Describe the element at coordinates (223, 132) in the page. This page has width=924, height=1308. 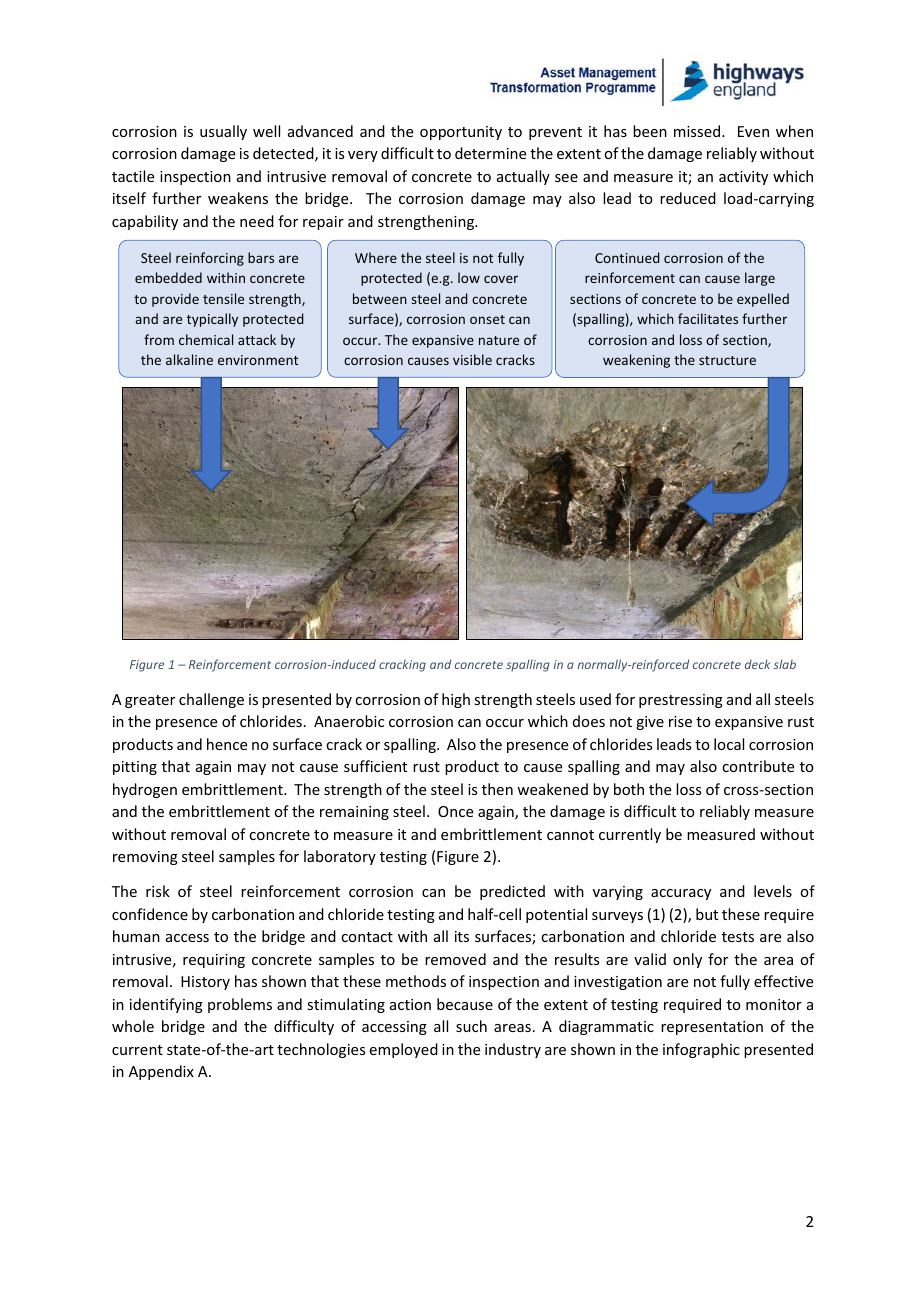
I see `usually` at that location.
